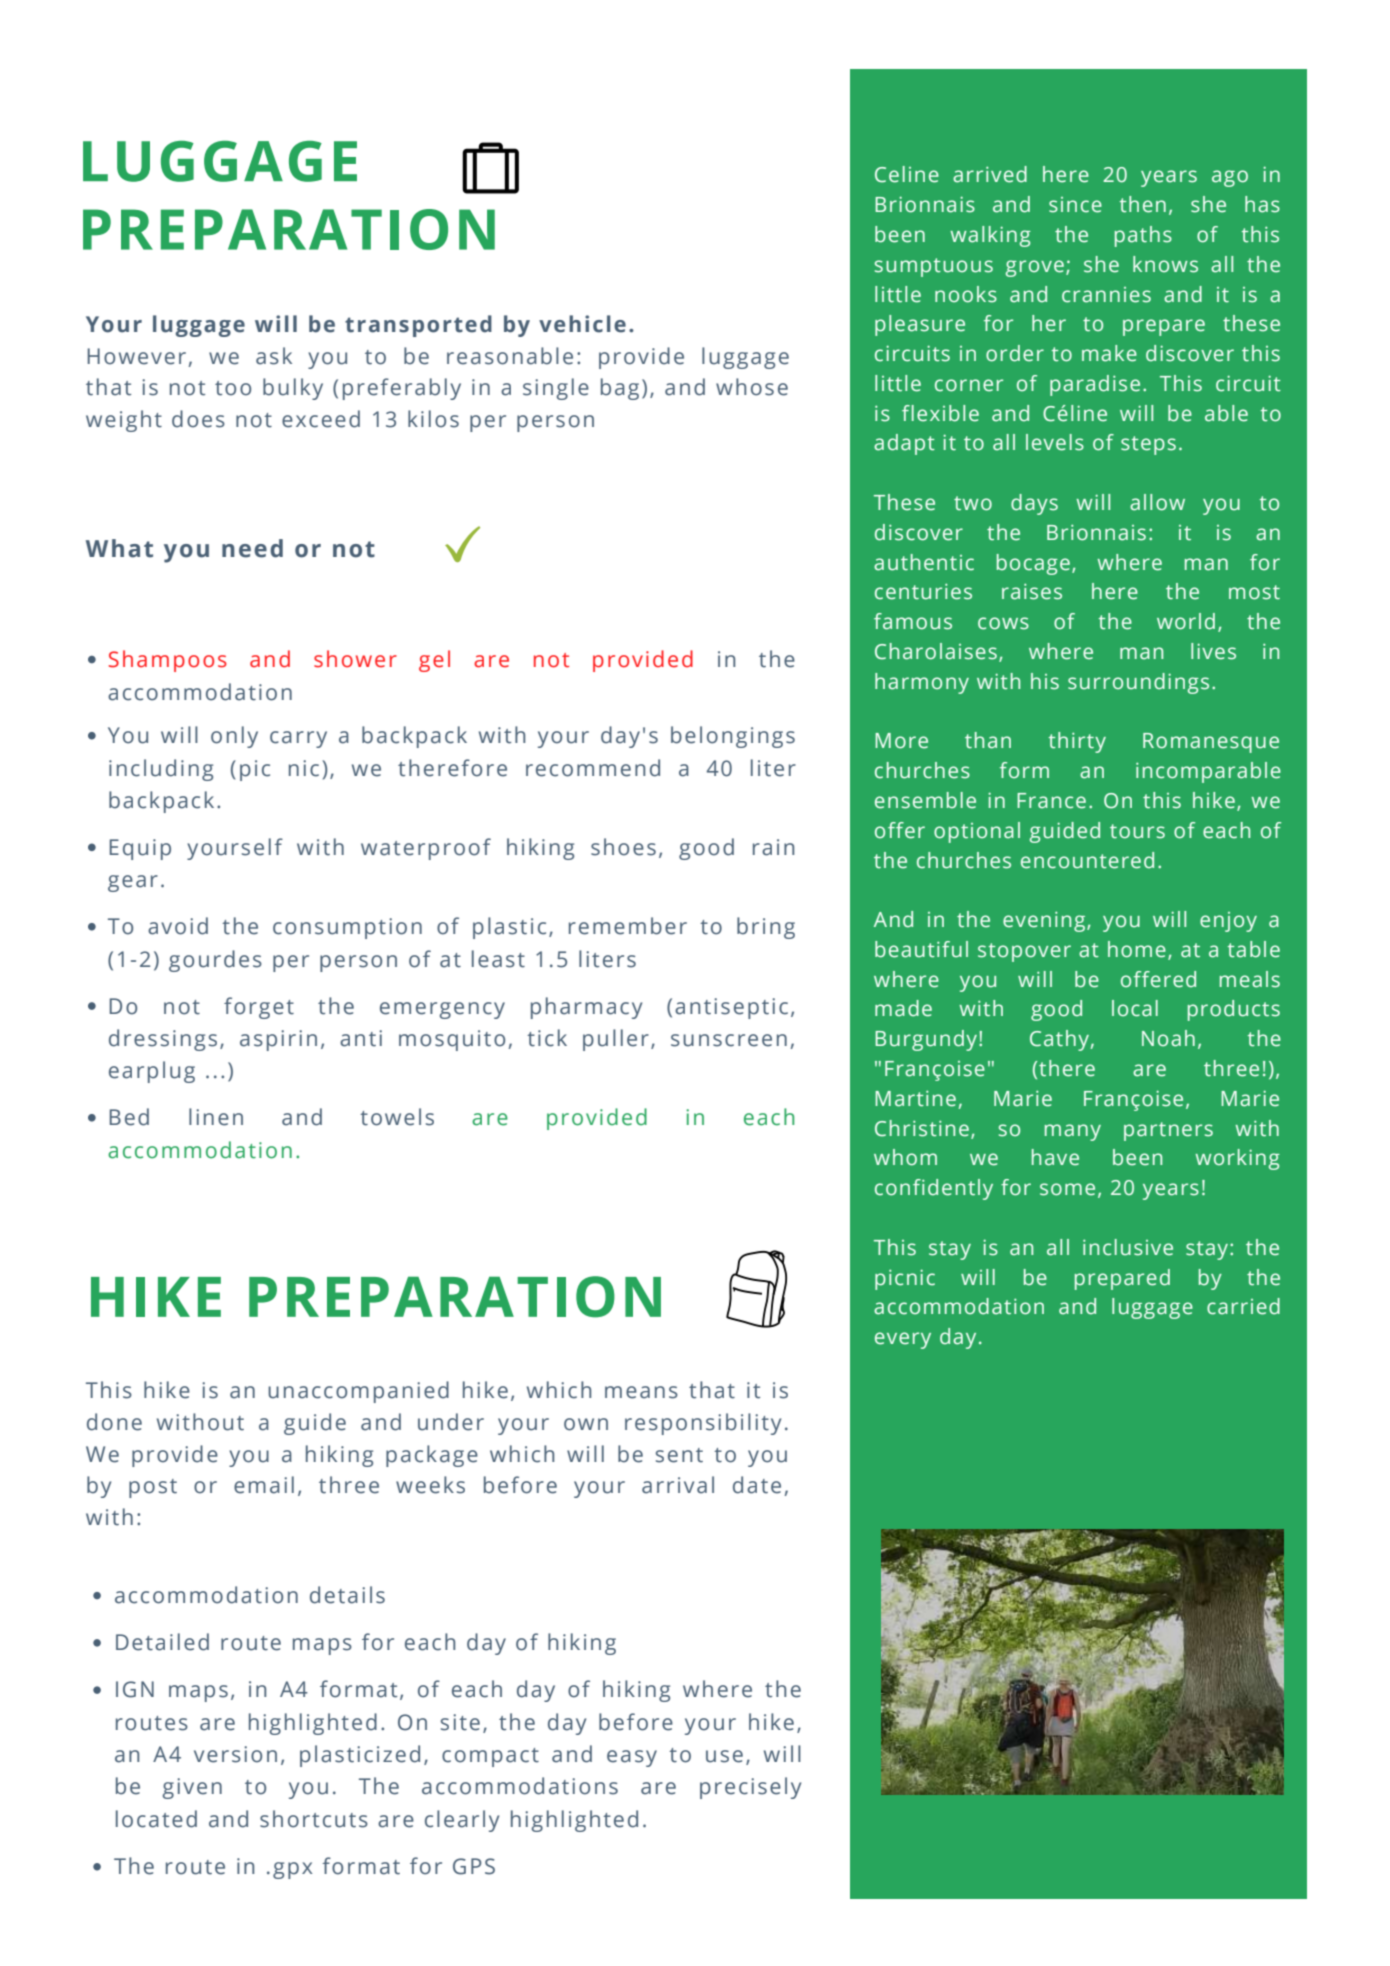 The image size is (1390, 1966). What do you see at coordinates (641, 1392) in the document?
I see `means` at bounding box center [641, 1392].
